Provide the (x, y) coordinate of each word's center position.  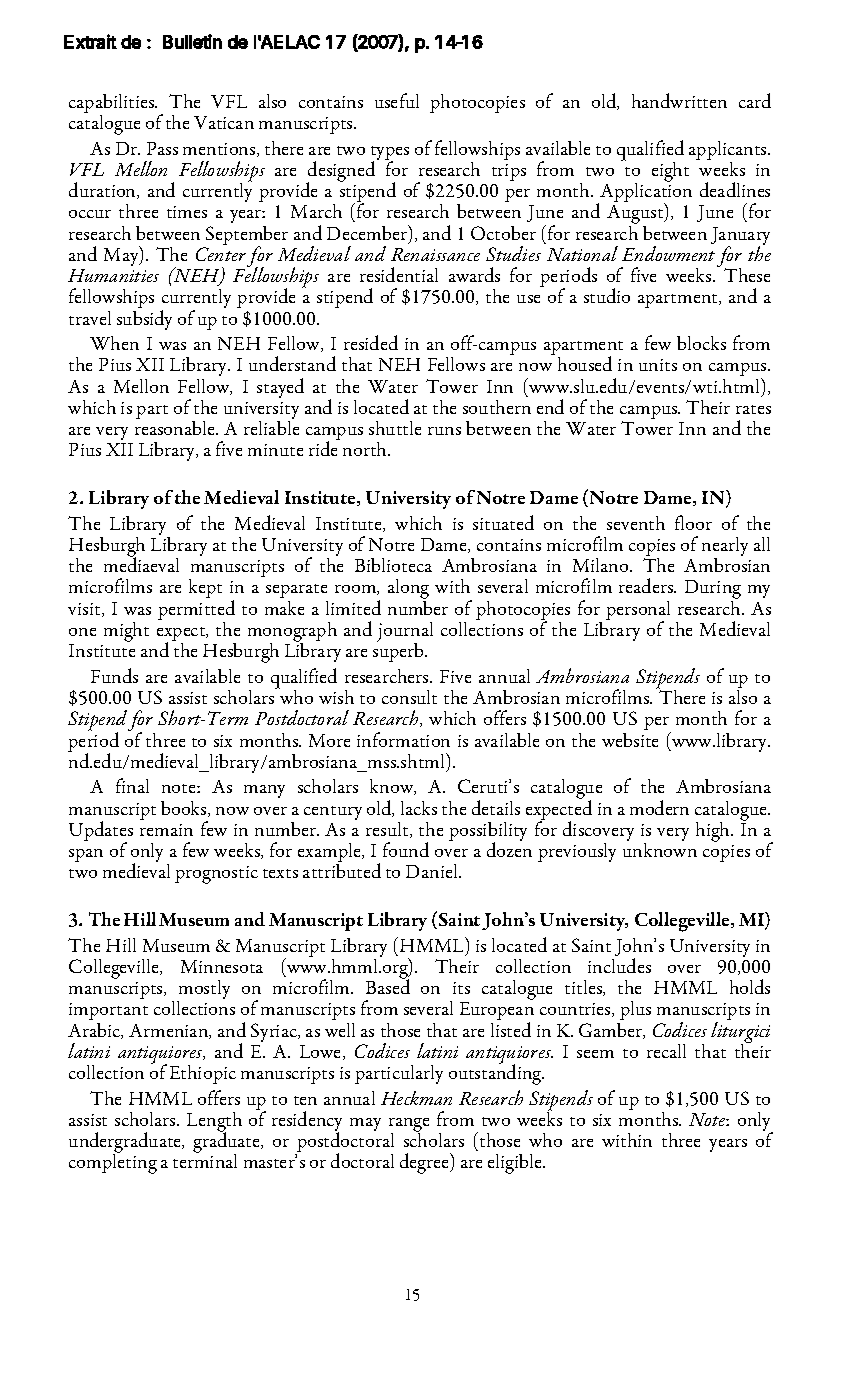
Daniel (433, 871)
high (714, 832)
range (409, 1126)
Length (214, 1123)
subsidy (144, 320)
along (408, 590)
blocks (701, 343)
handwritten (679, 100)
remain (166, 830)
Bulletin (192, 41)
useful (397, 100)
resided (371, 342)
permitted (196, 611)
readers (647, 585)
